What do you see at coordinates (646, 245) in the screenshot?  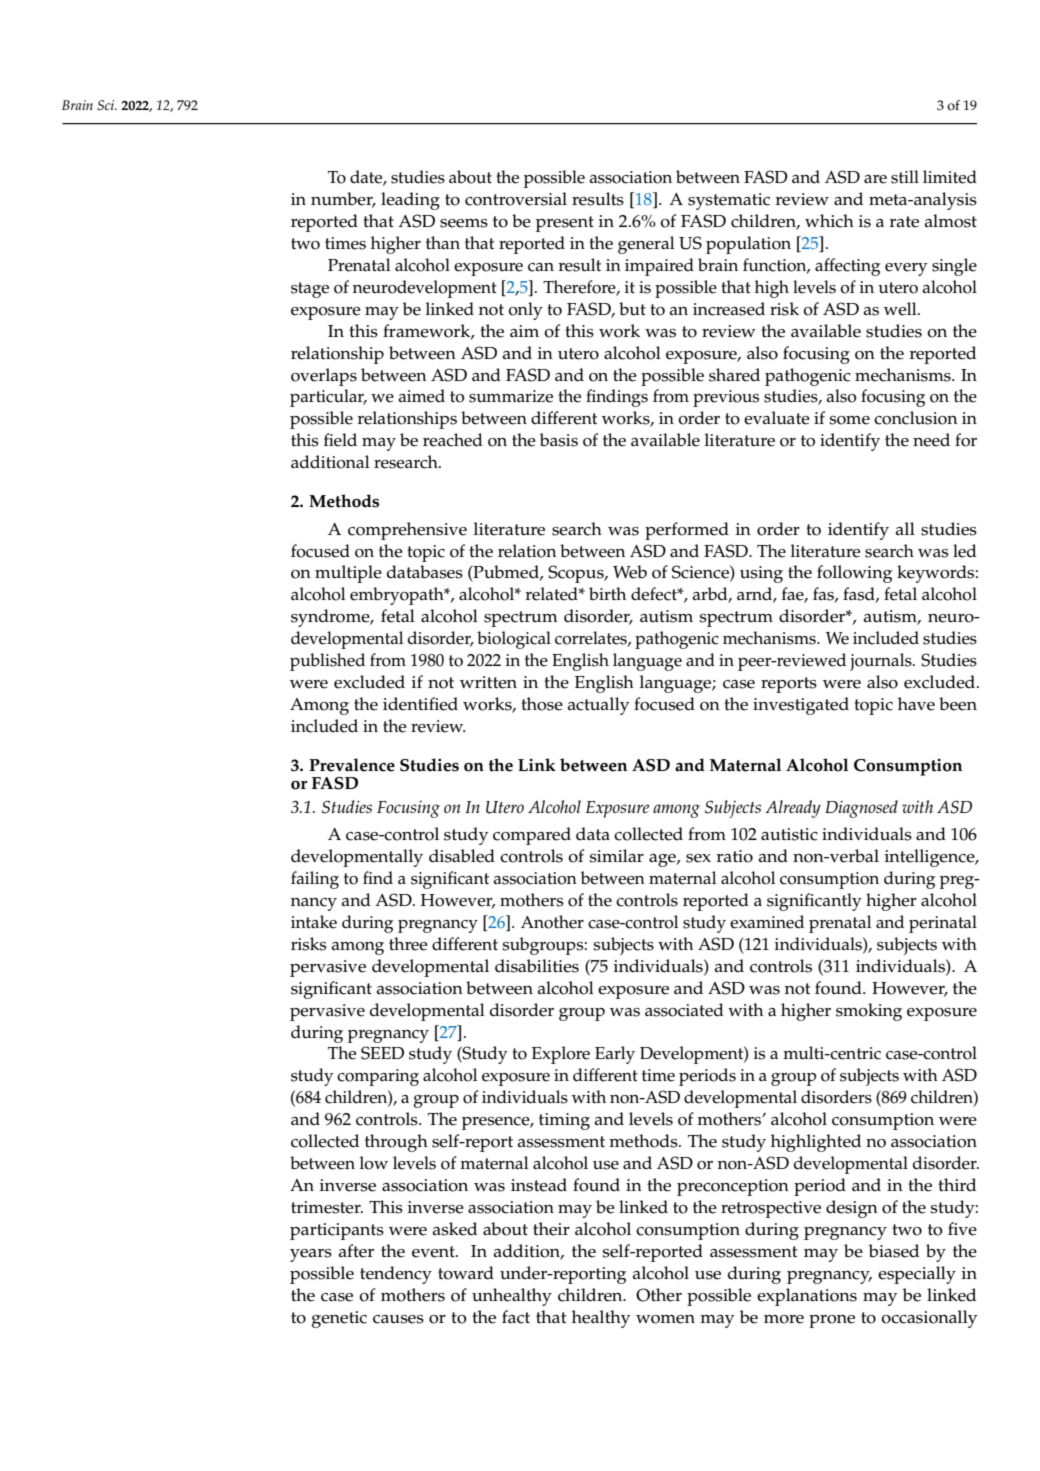 I see `general` at bounding box center [646, 245].
